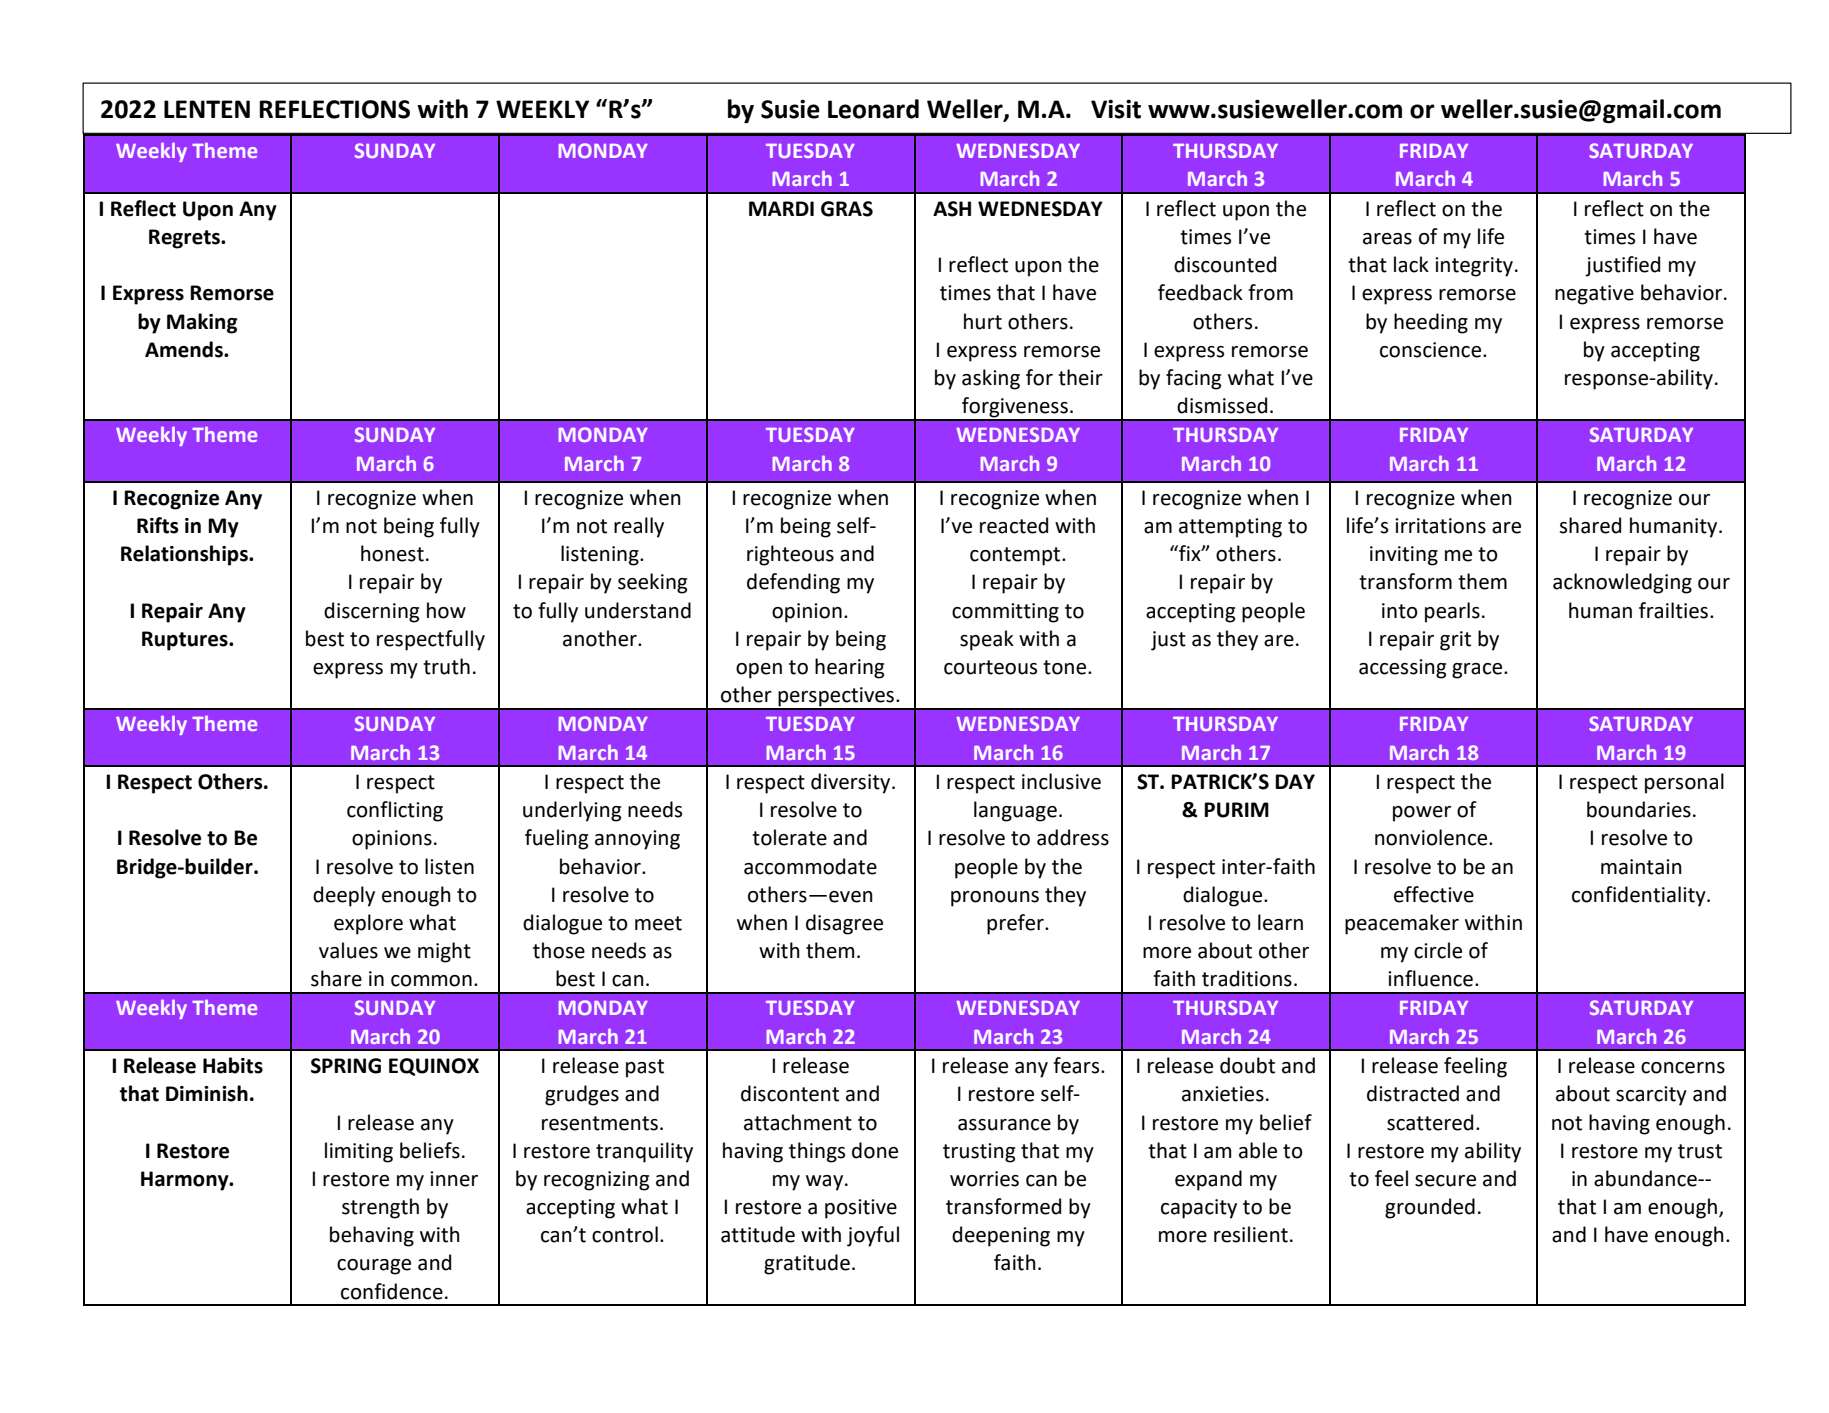  Describe the element at coordinates (873, 1236) in the screenshot. I see `joyful` at that location.
